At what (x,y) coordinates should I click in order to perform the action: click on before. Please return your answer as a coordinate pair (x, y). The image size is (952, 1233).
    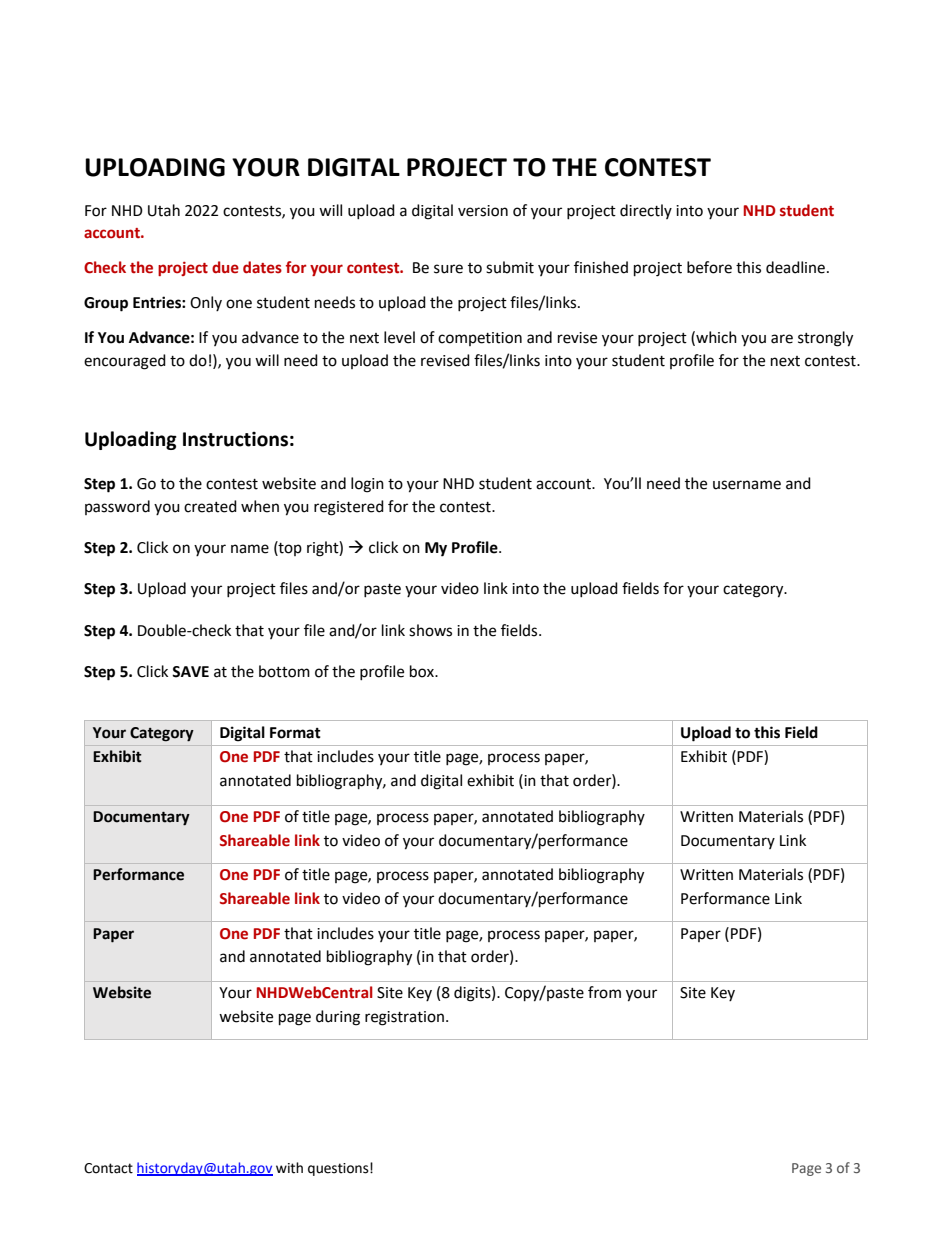
    Looking at the image, I should click on (709, 267).
